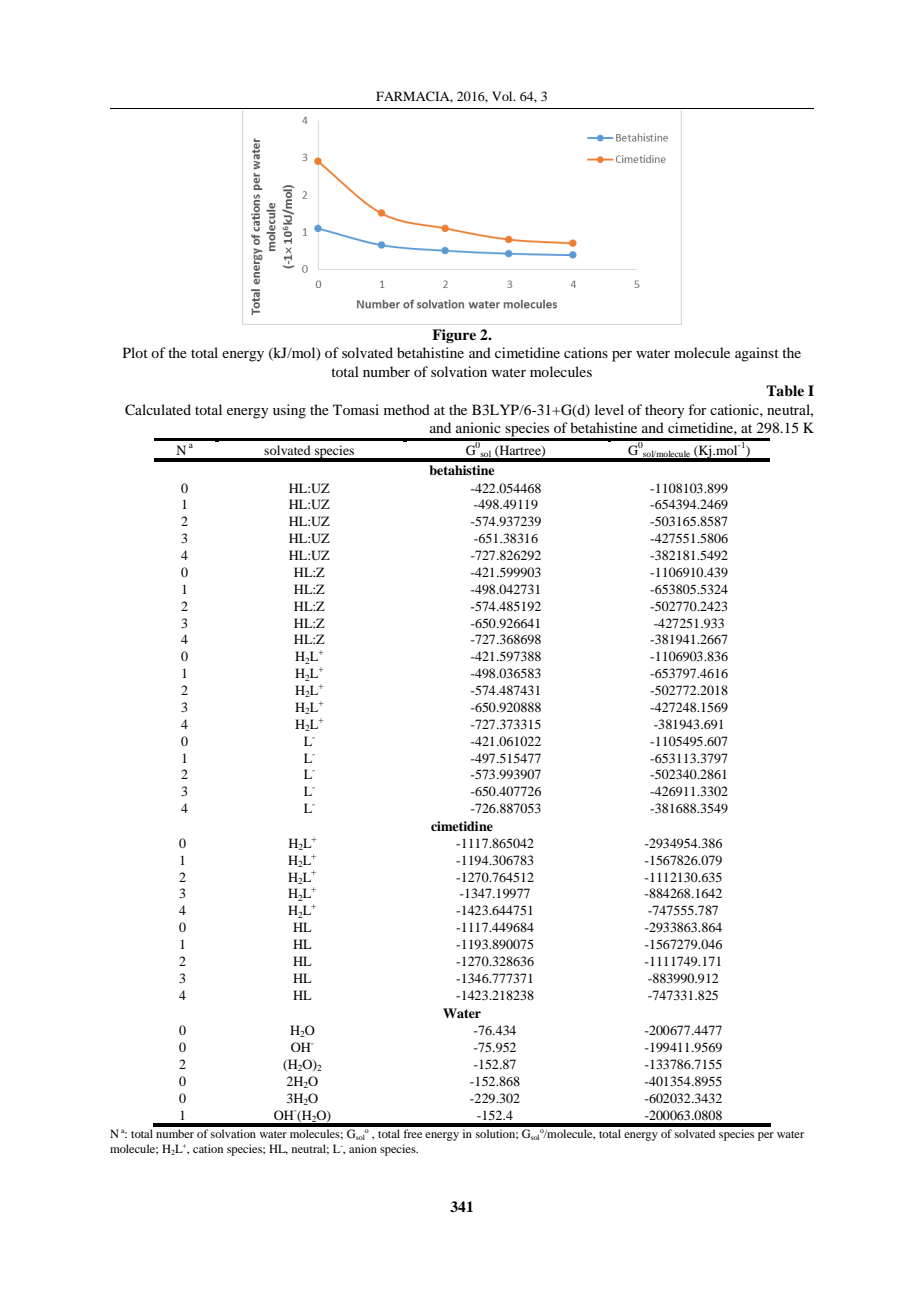 The image size is (924, 1308). Describe the element at coordinates (785, 390) in the image. I see `Table` at that location.
